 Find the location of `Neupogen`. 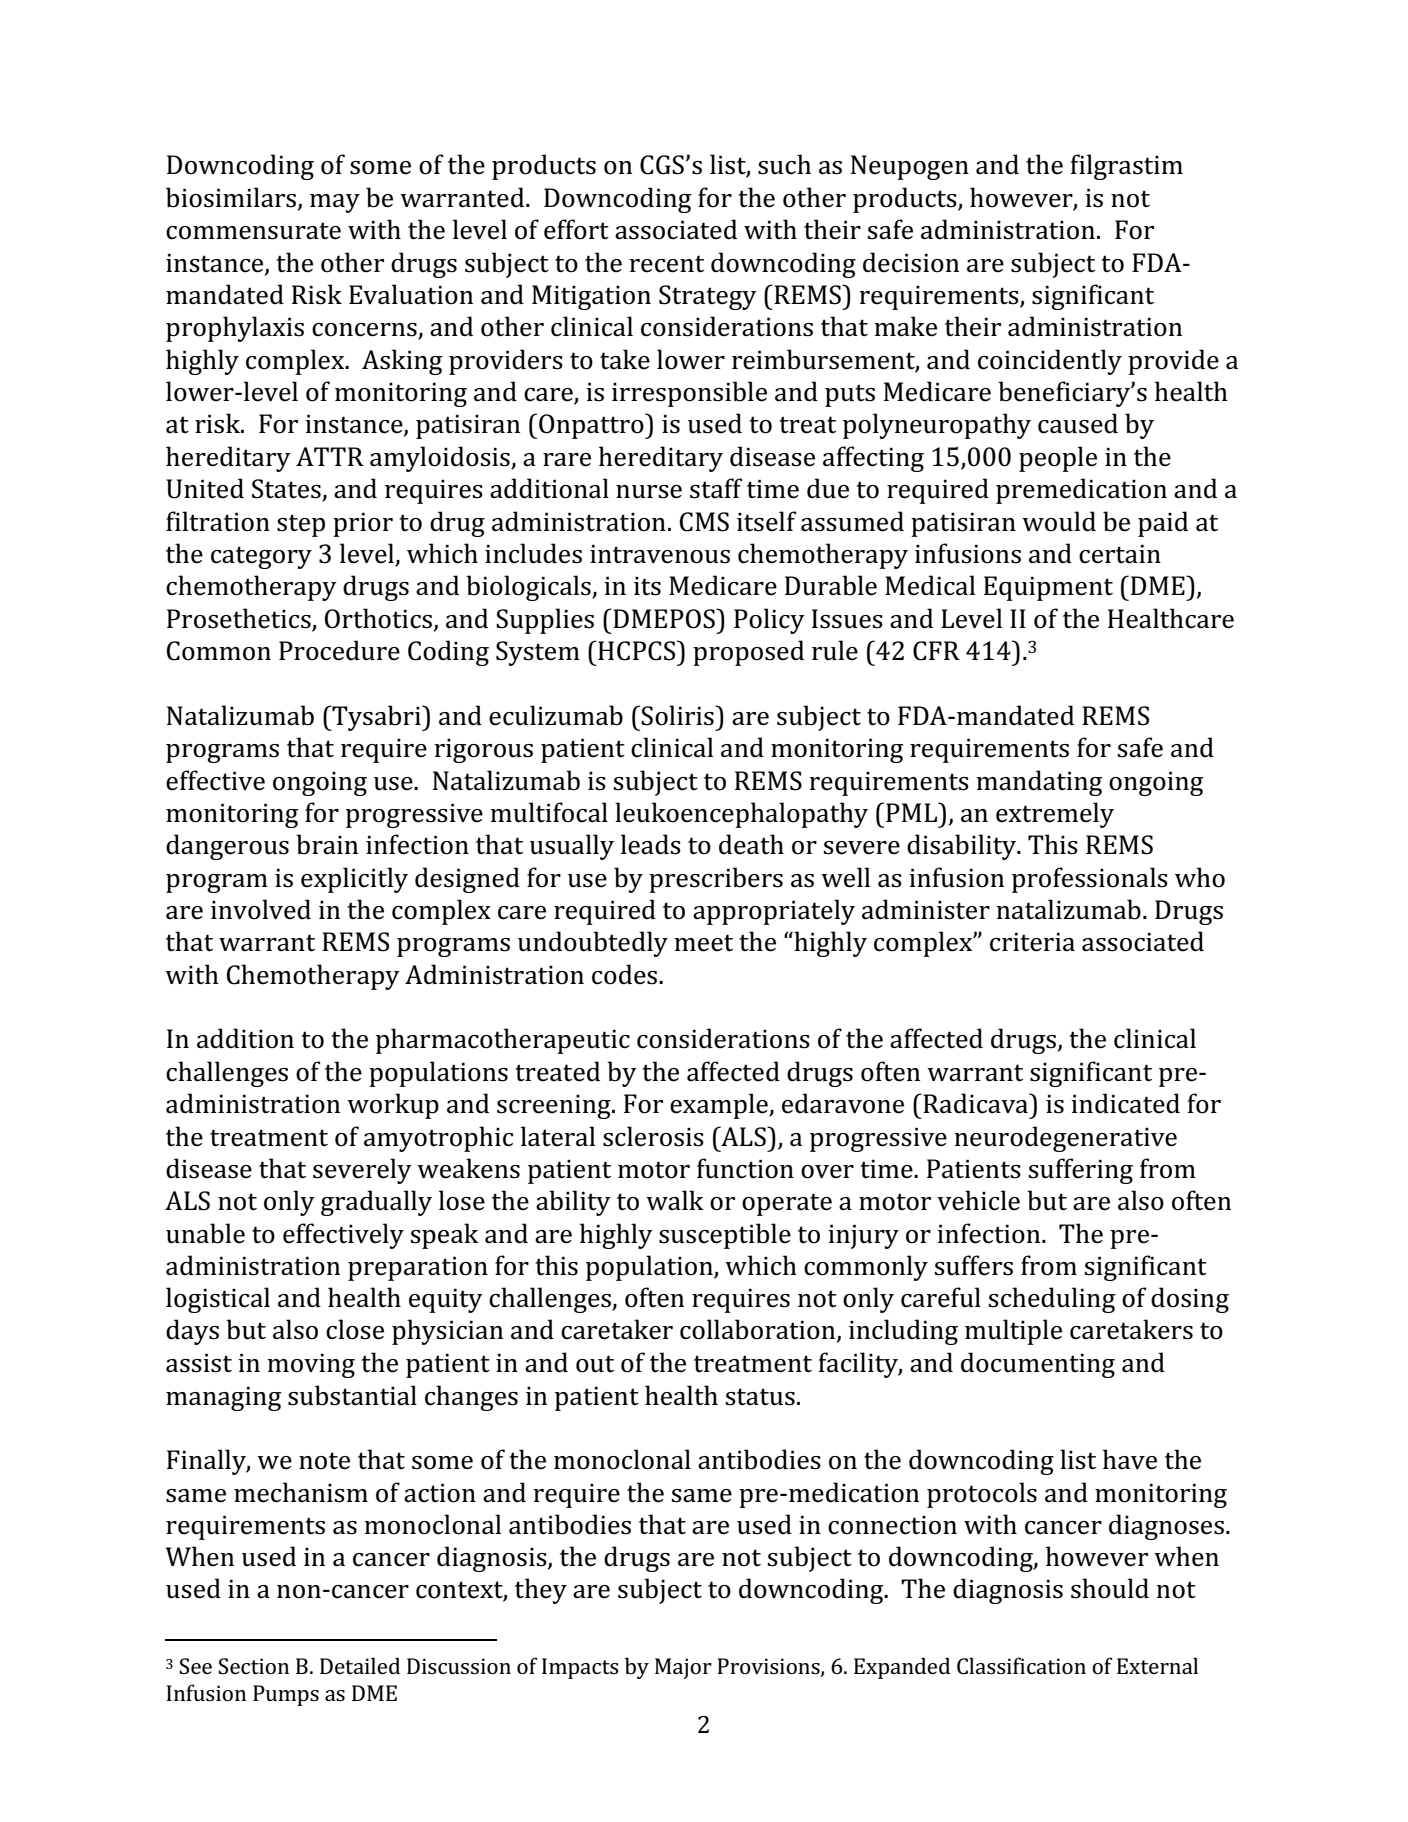

Neupogen is located at coordinates (910, 167).
